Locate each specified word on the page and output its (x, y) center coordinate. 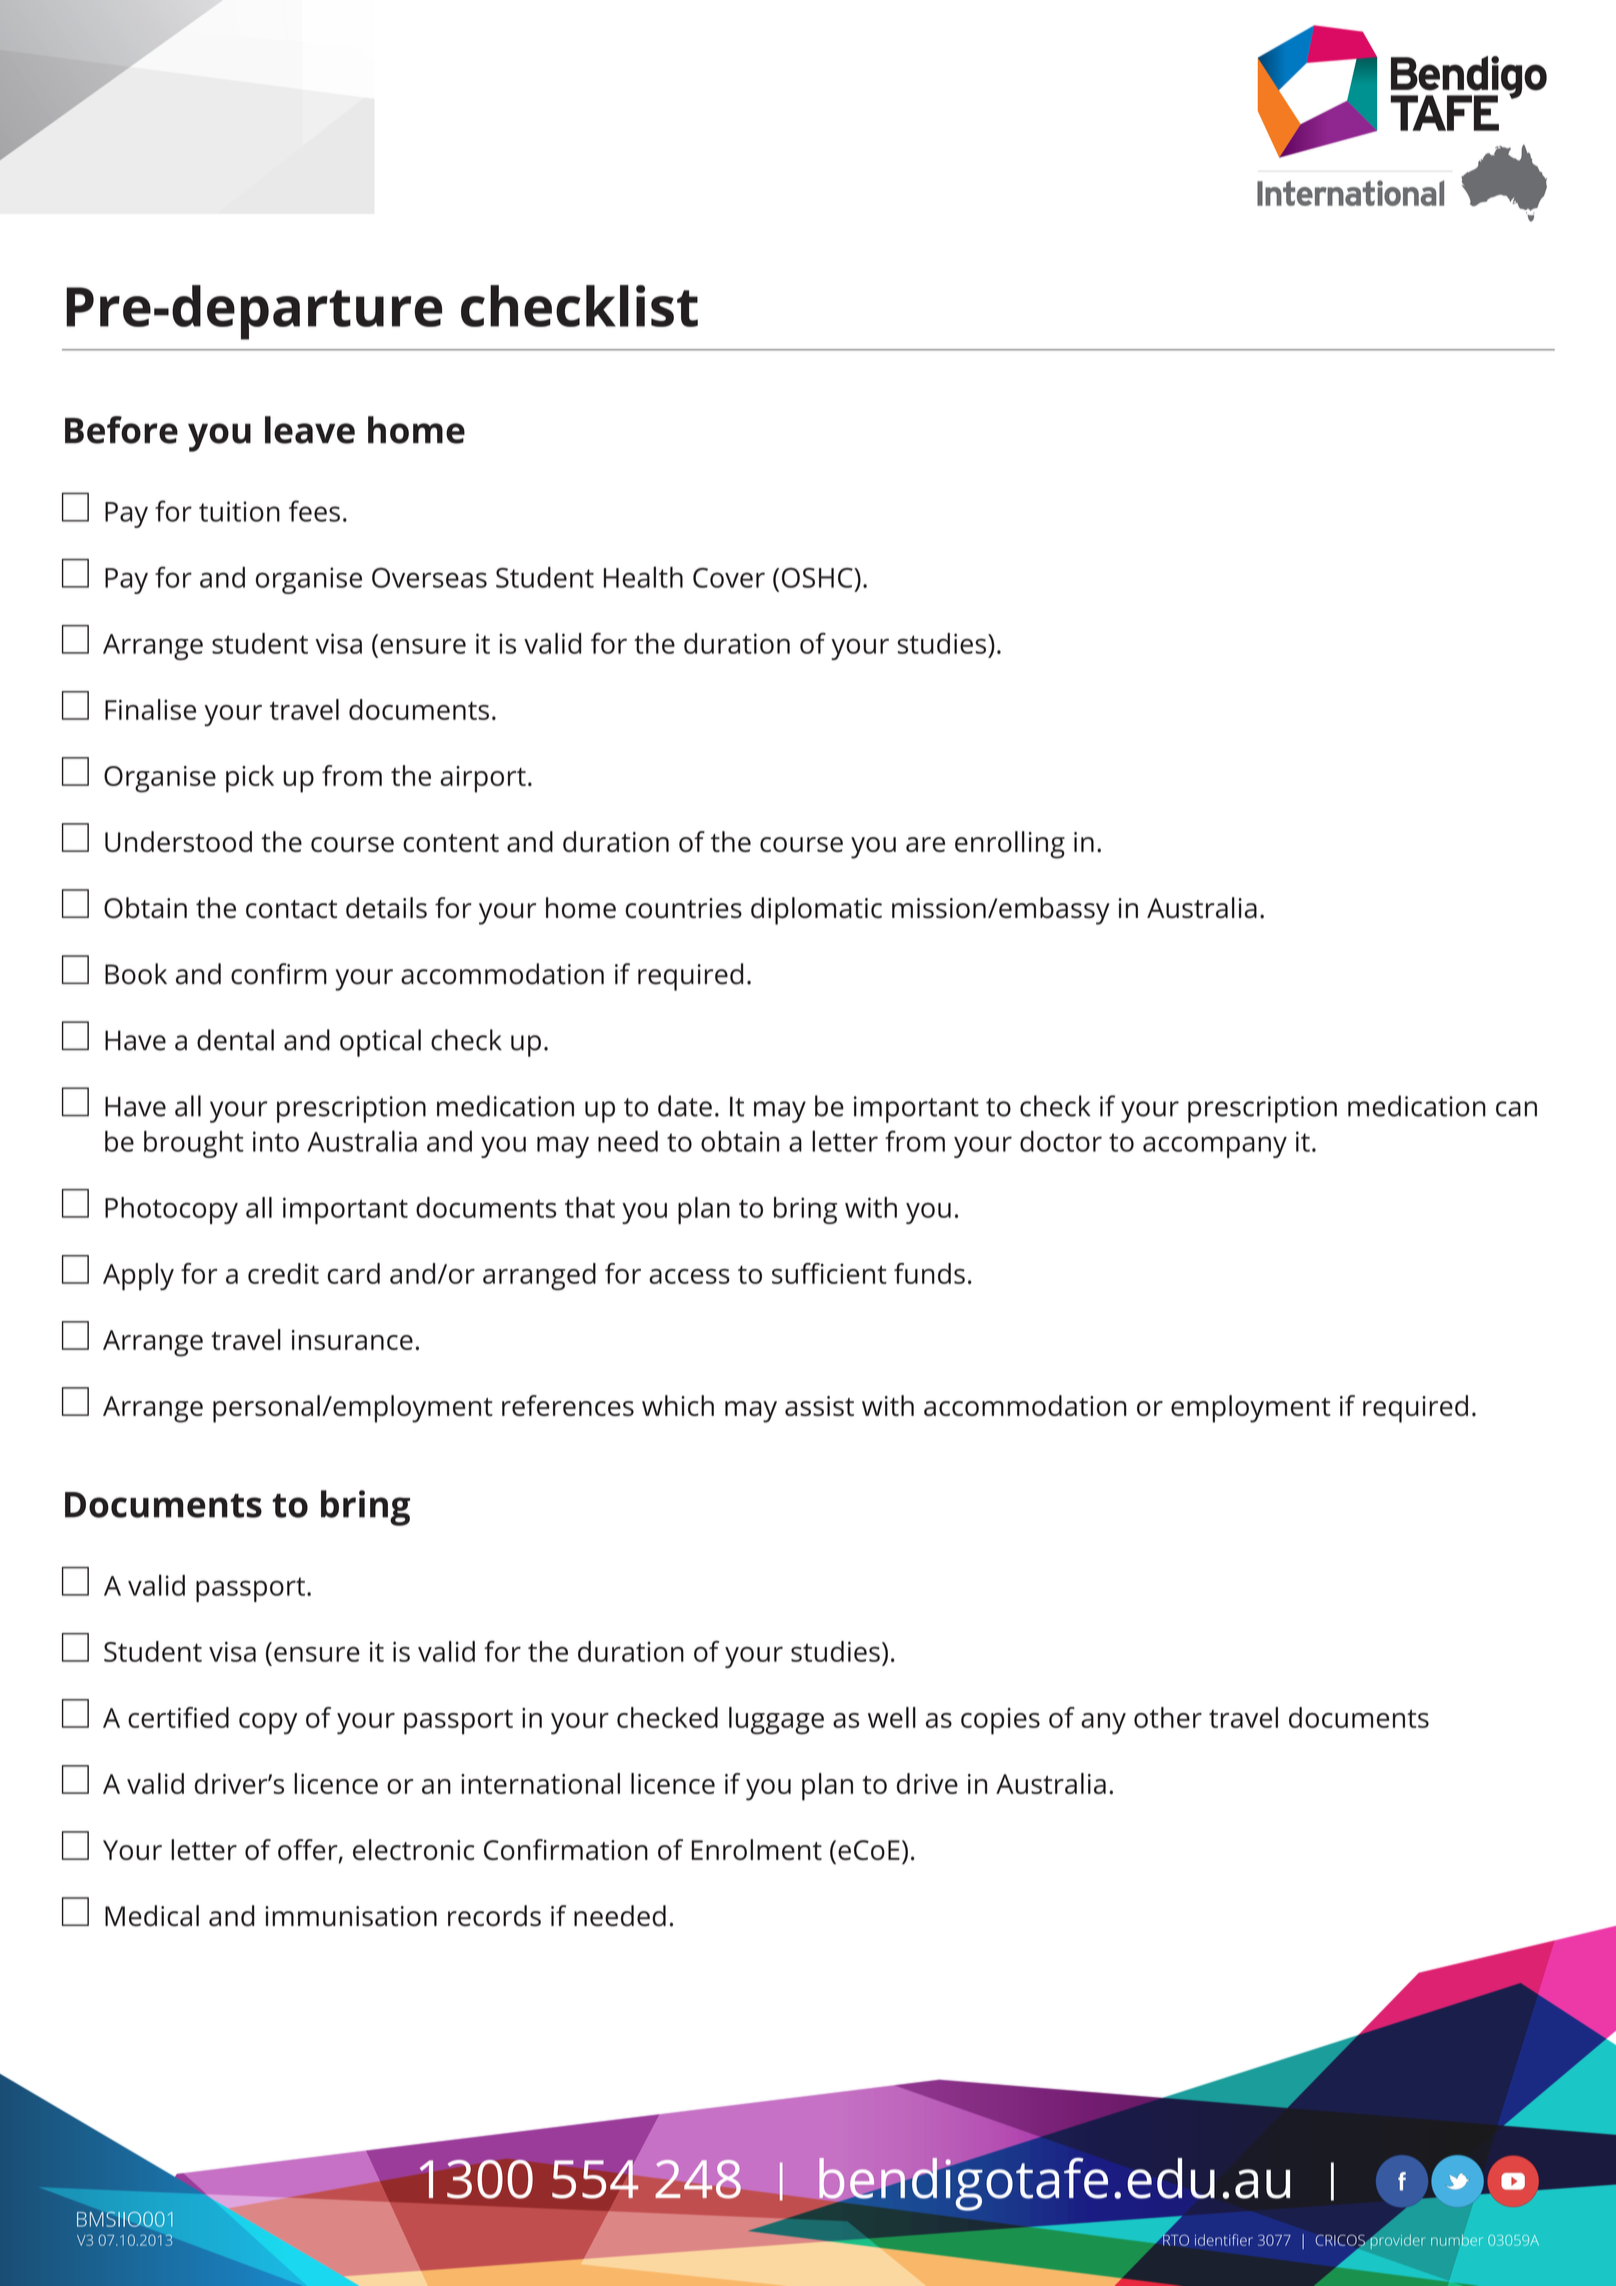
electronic (413, 1849)
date (685, 1106)
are (925, 844)
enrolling (1010, 845)
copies (1000, 1721)
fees (314, 511)
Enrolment (757, 1849)
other (1168, 1717)
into (276, 1141)
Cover (729, 578)
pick (250, 779)
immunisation (351, 1916)
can (1516, 1109)
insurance (352, 1340)
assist (819, 1406)
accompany (1215, 1147)
